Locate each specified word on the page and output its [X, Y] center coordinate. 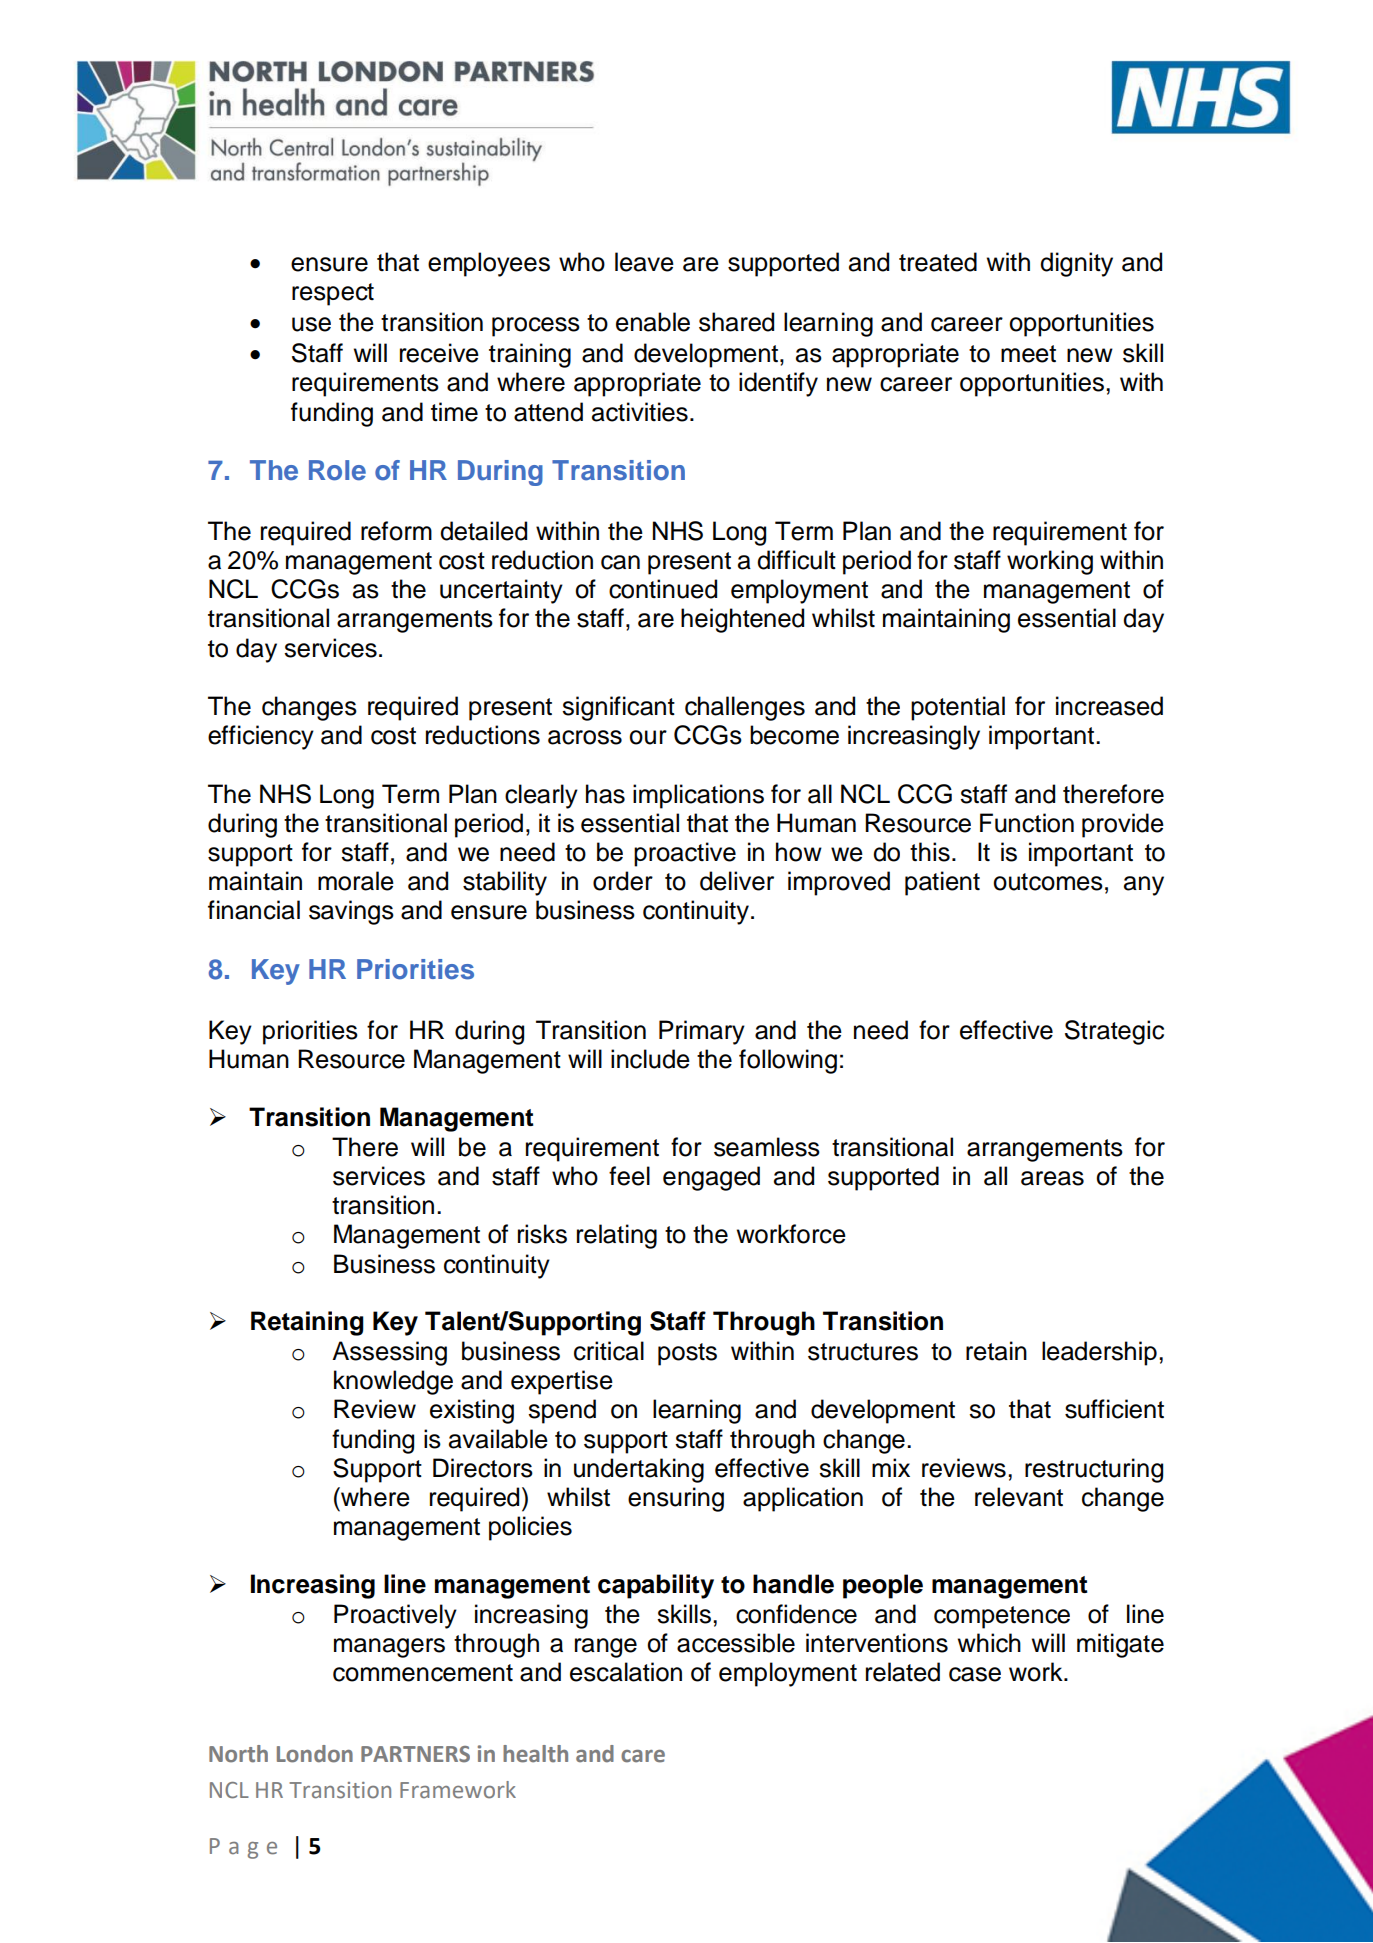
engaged [711, 1178]
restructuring [1094, 1470]
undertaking [639, 1470]
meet [1028, 354]
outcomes [1048, 882]
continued [663, 589]
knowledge [393, 1382]
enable [653, 322]
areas [1052, 1178]
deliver [737, 881]
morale [356, 881]
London [315, 1754]
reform [396, 531]
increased [1109, 706]
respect [333, 294]
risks [542, 1234]
